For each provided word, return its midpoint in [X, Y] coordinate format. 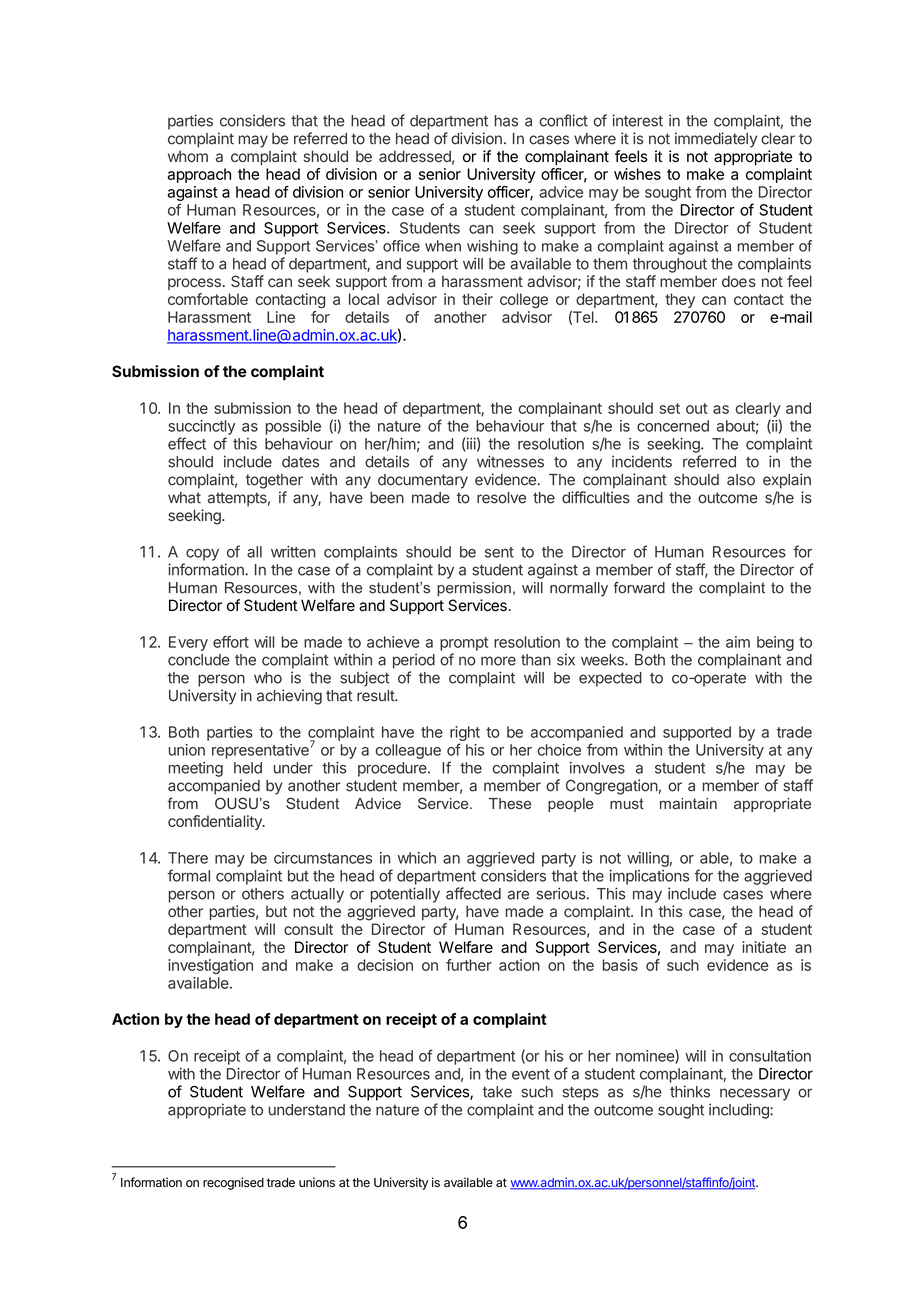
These [510, 803]
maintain [688, 803]
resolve [501, 498]
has [506, 121]
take [497, 1092]
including [740, 1111]
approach [199, 175]
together [274, 481]
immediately [716, 140]
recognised [233, 1183]
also [741, 480]
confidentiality [216, 822]
